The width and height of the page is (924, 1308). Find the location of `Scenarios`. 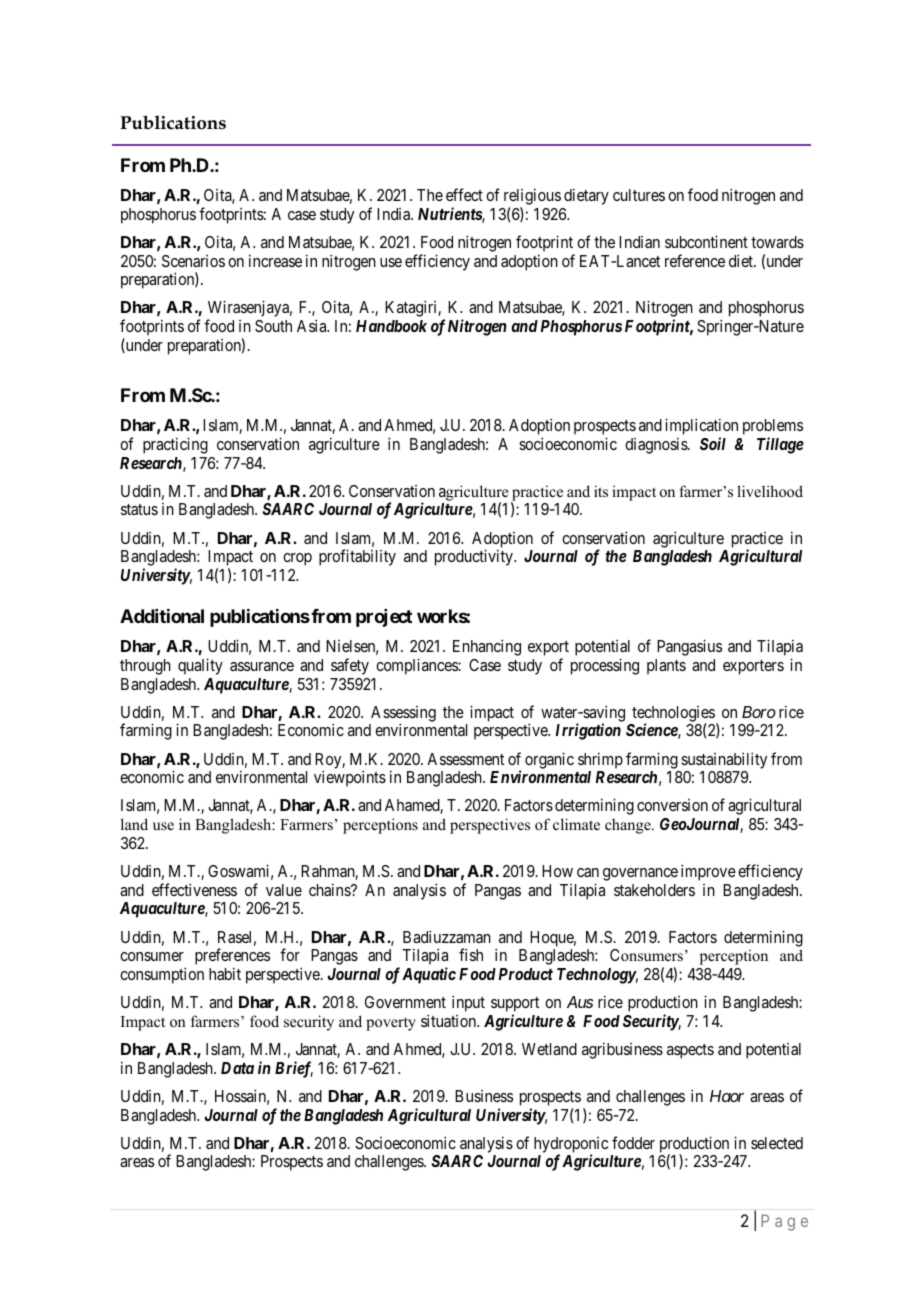

Scenarios is located at coordinates (193, 261).
